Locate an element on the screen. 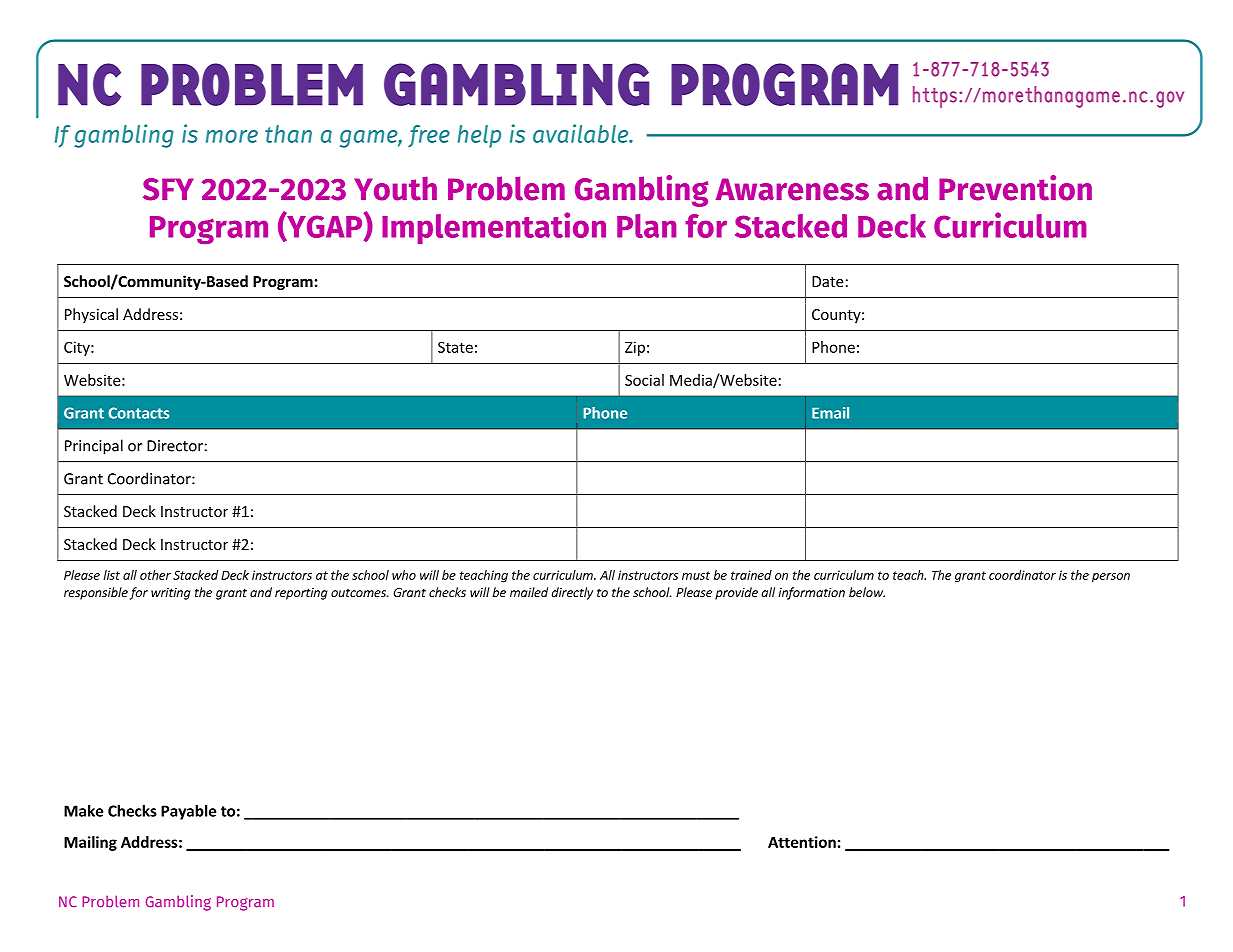 Image resolution: width=1233 pixels, height=952 pixels. directly is located at coordinates (572, 593).
